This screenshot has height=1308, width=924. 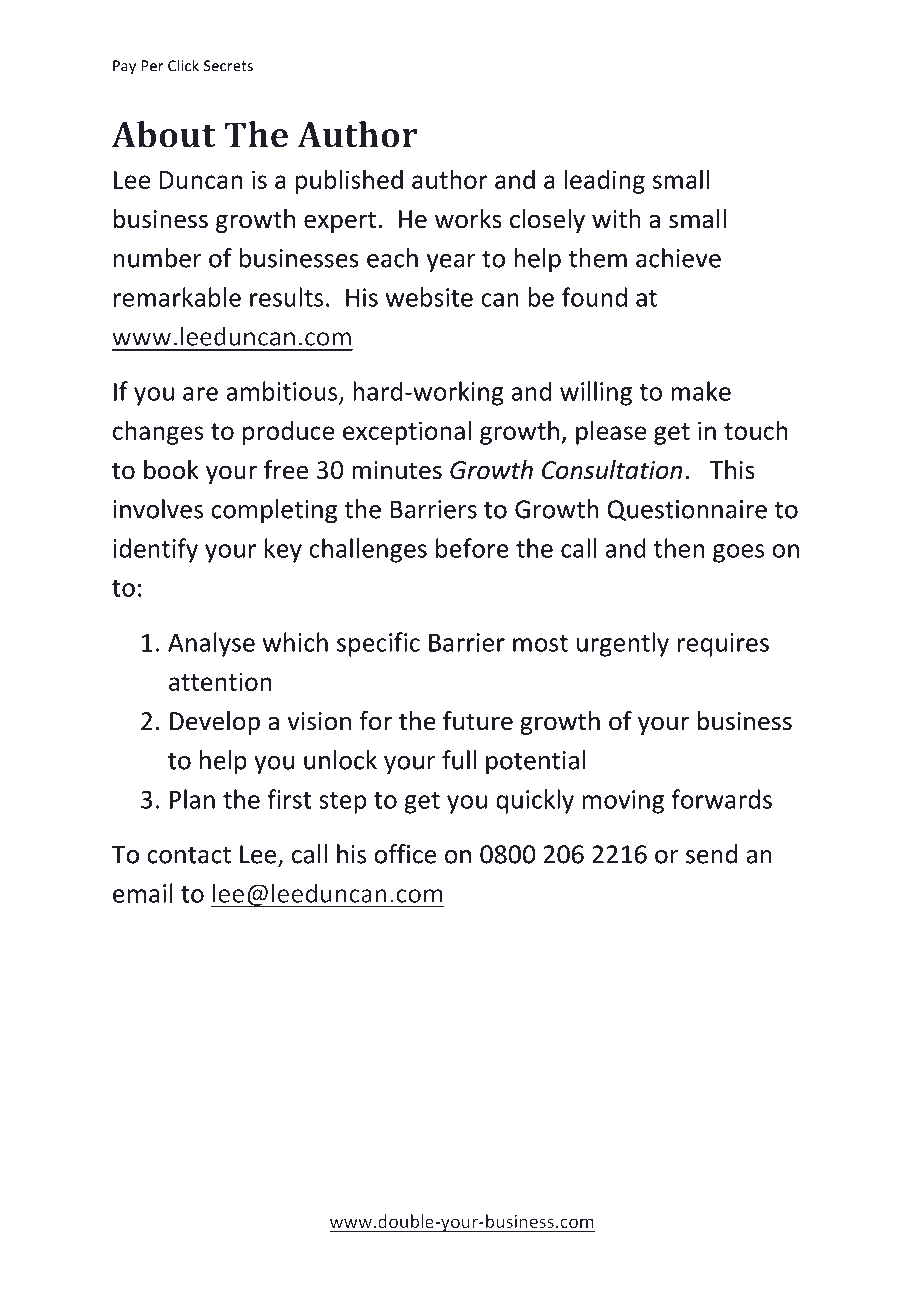 What do you see at coordinates (349, 181) in the screenshot?
I see `published` at bounding box center [349, 181].
